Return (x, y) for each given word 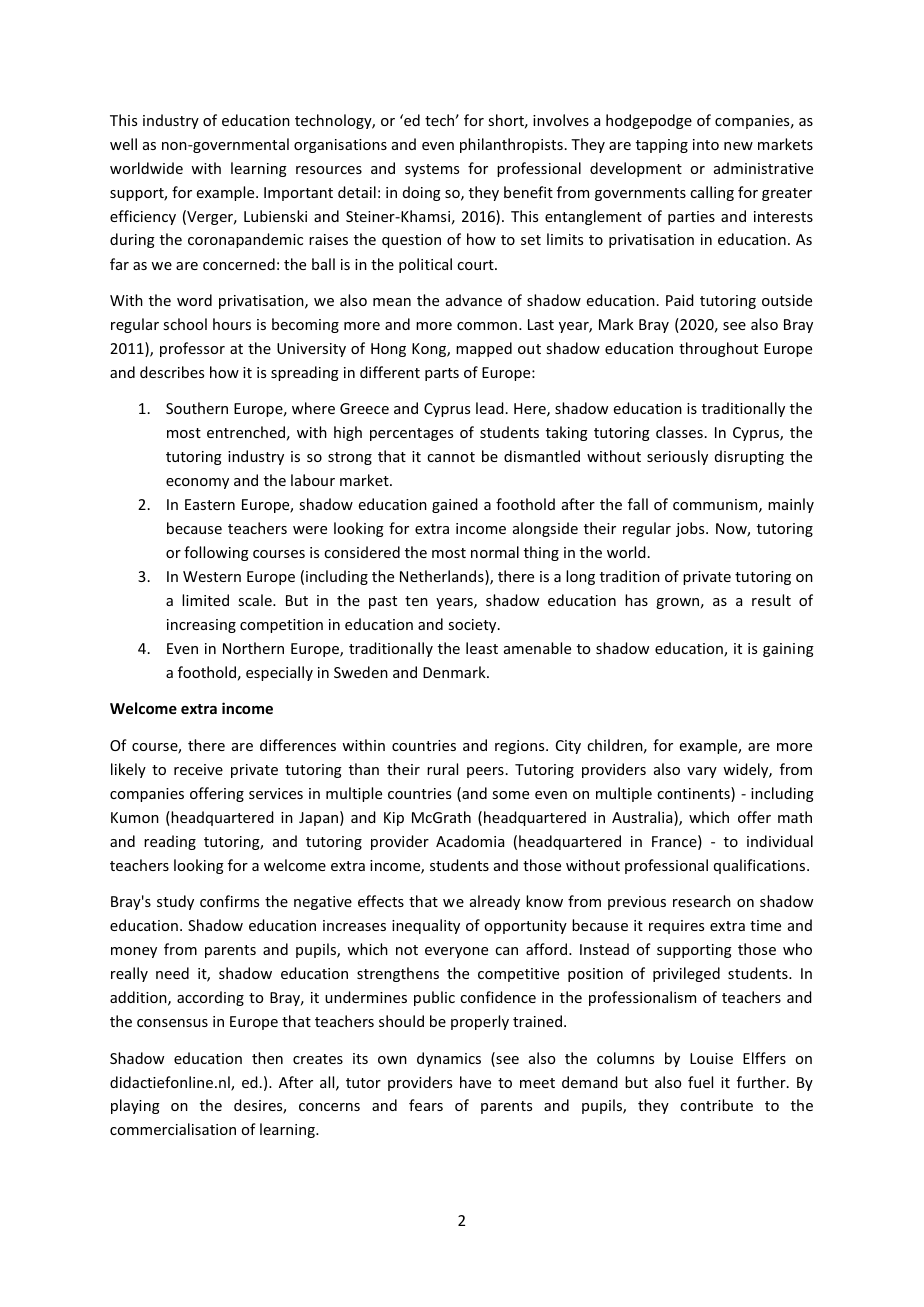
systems (432, 170)
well (123, 144)
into (706, 144)
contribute (716, 1105)
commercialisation (173, 1129)
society (473, 626)
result (771, 600)
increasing (201, 626)
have (475, 1082)
